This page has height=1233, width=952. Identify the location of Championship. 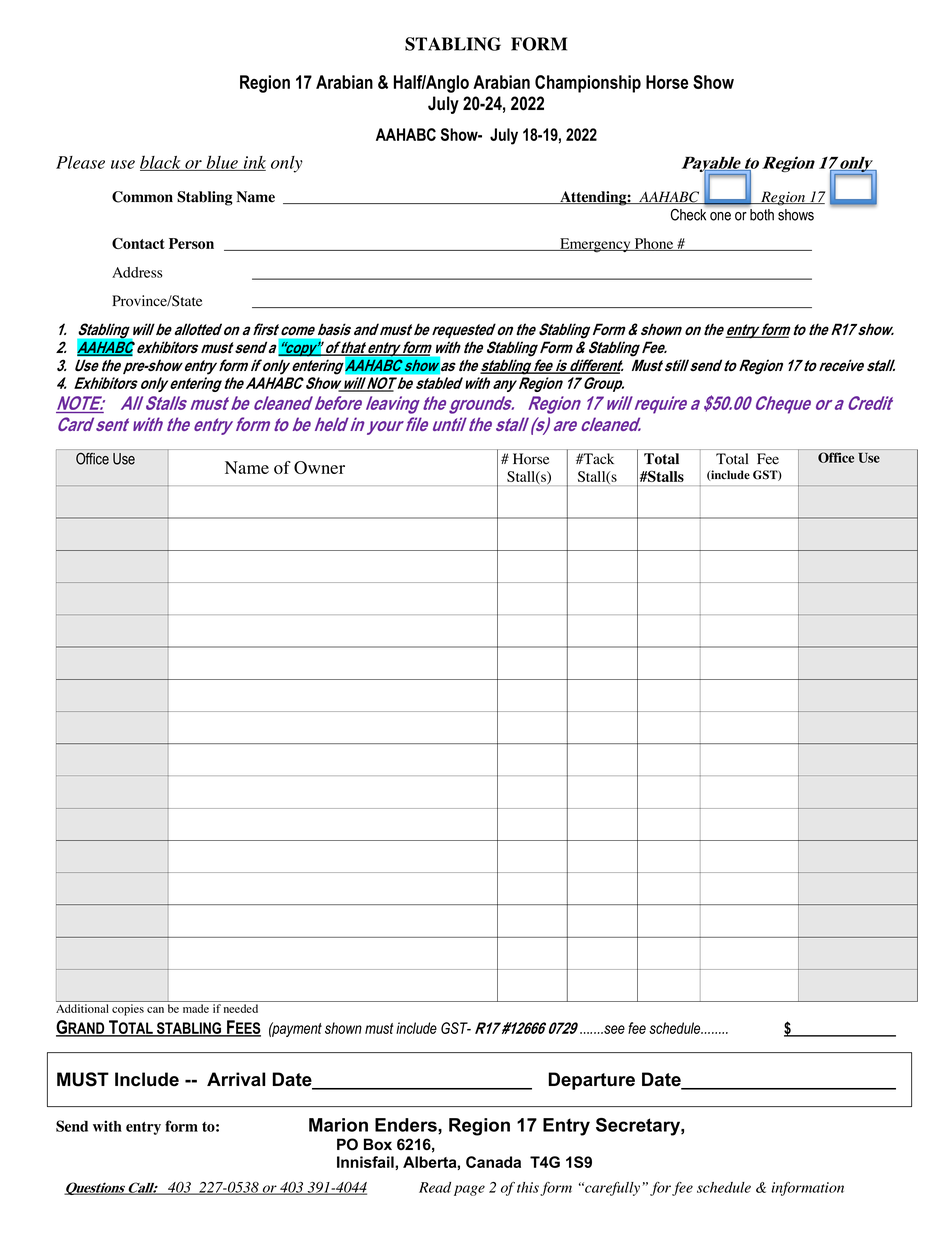
(588, 84).
